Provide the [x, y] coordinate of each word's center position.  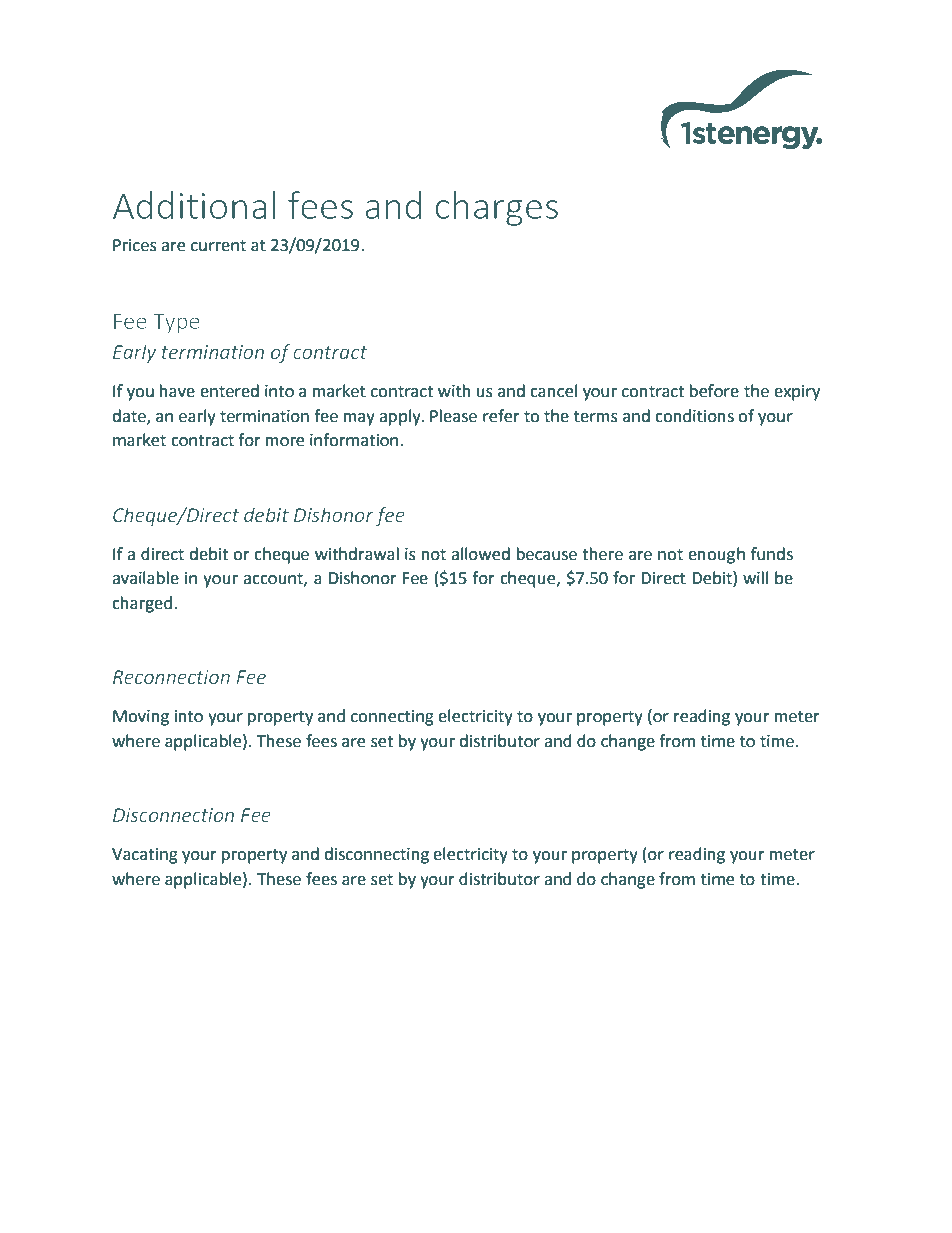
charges [497, 208]
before [714, 391]
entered [229, 391]
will [755, 577]
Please [453, 416]
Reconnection [171, 677]
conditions [694, 416]
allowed [480, 554]
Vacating [145, 856]
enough [716, 555]
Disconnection [173, 815]
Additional [194, 205]
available [145, 578]
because [547, 554]
